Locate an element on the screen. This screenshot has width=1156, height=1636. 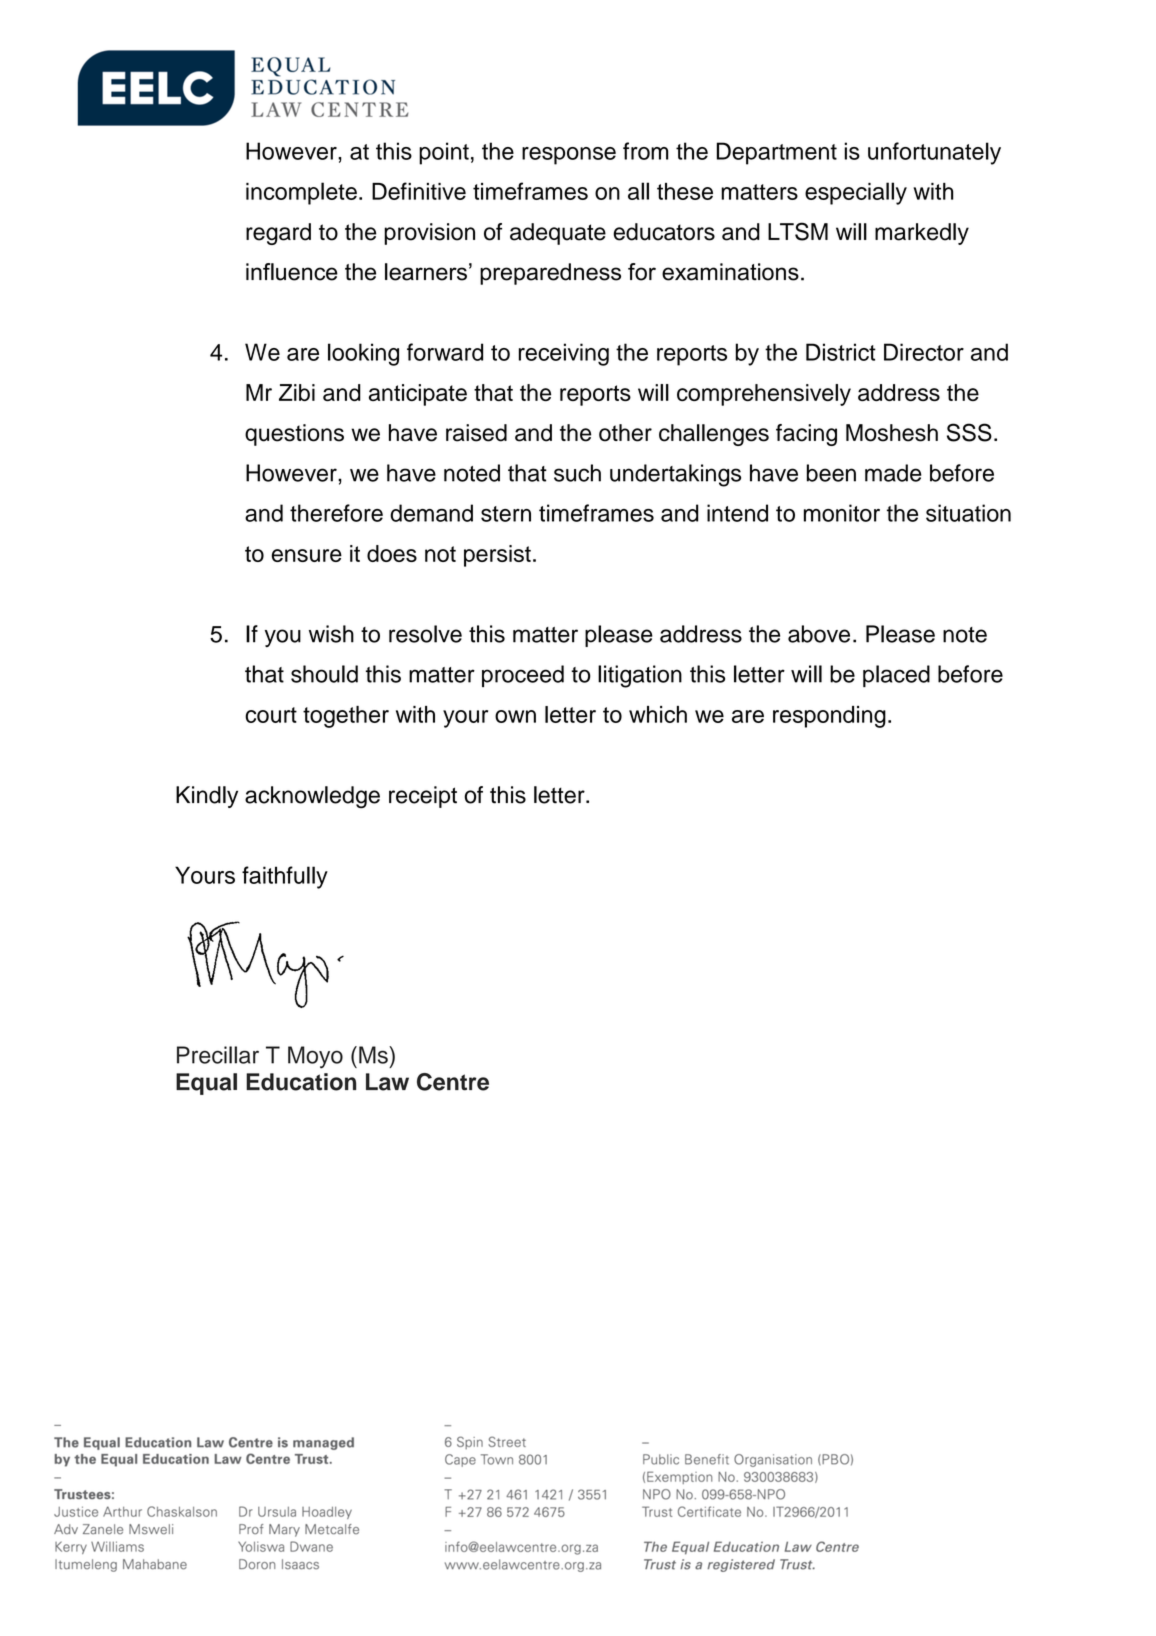
Education is located at coordinates (301, 1082).
